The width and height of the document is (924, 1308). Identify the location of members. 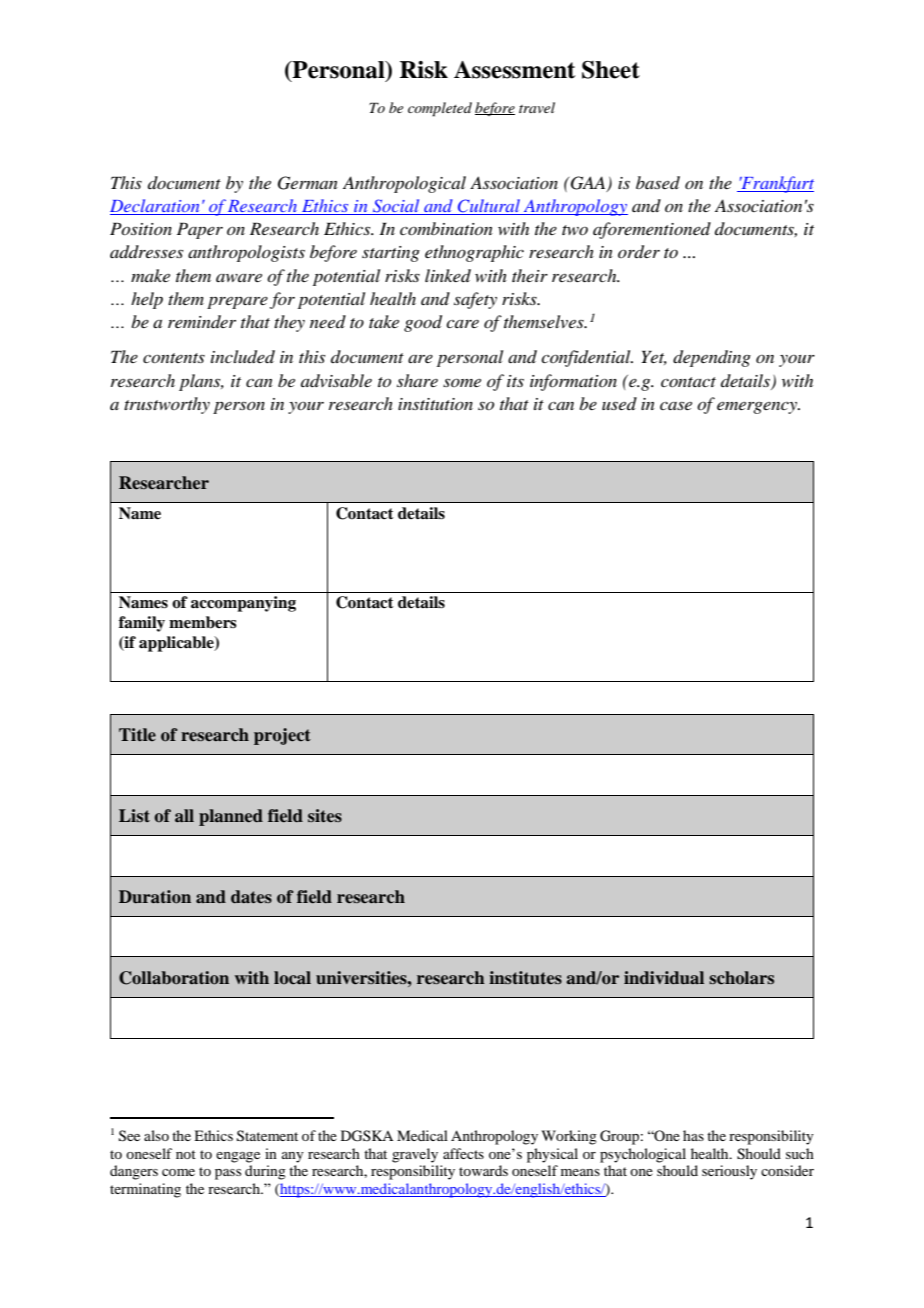
(203, 622).
